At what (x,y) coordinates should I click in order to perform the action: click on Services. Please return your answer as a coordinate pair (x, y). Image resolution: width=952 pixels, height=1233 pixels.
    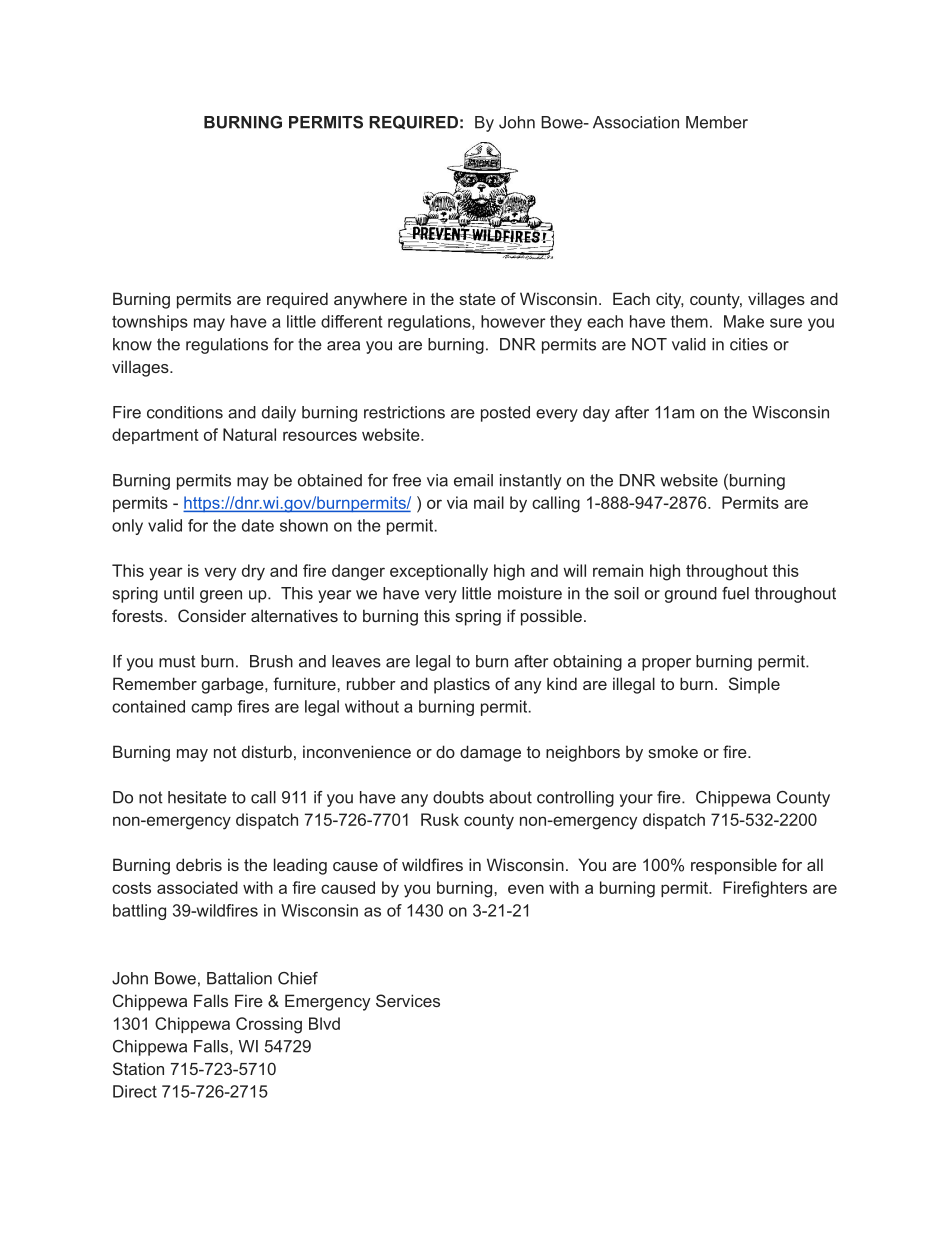
    Looking at the image, I should click on (408, 1000).
